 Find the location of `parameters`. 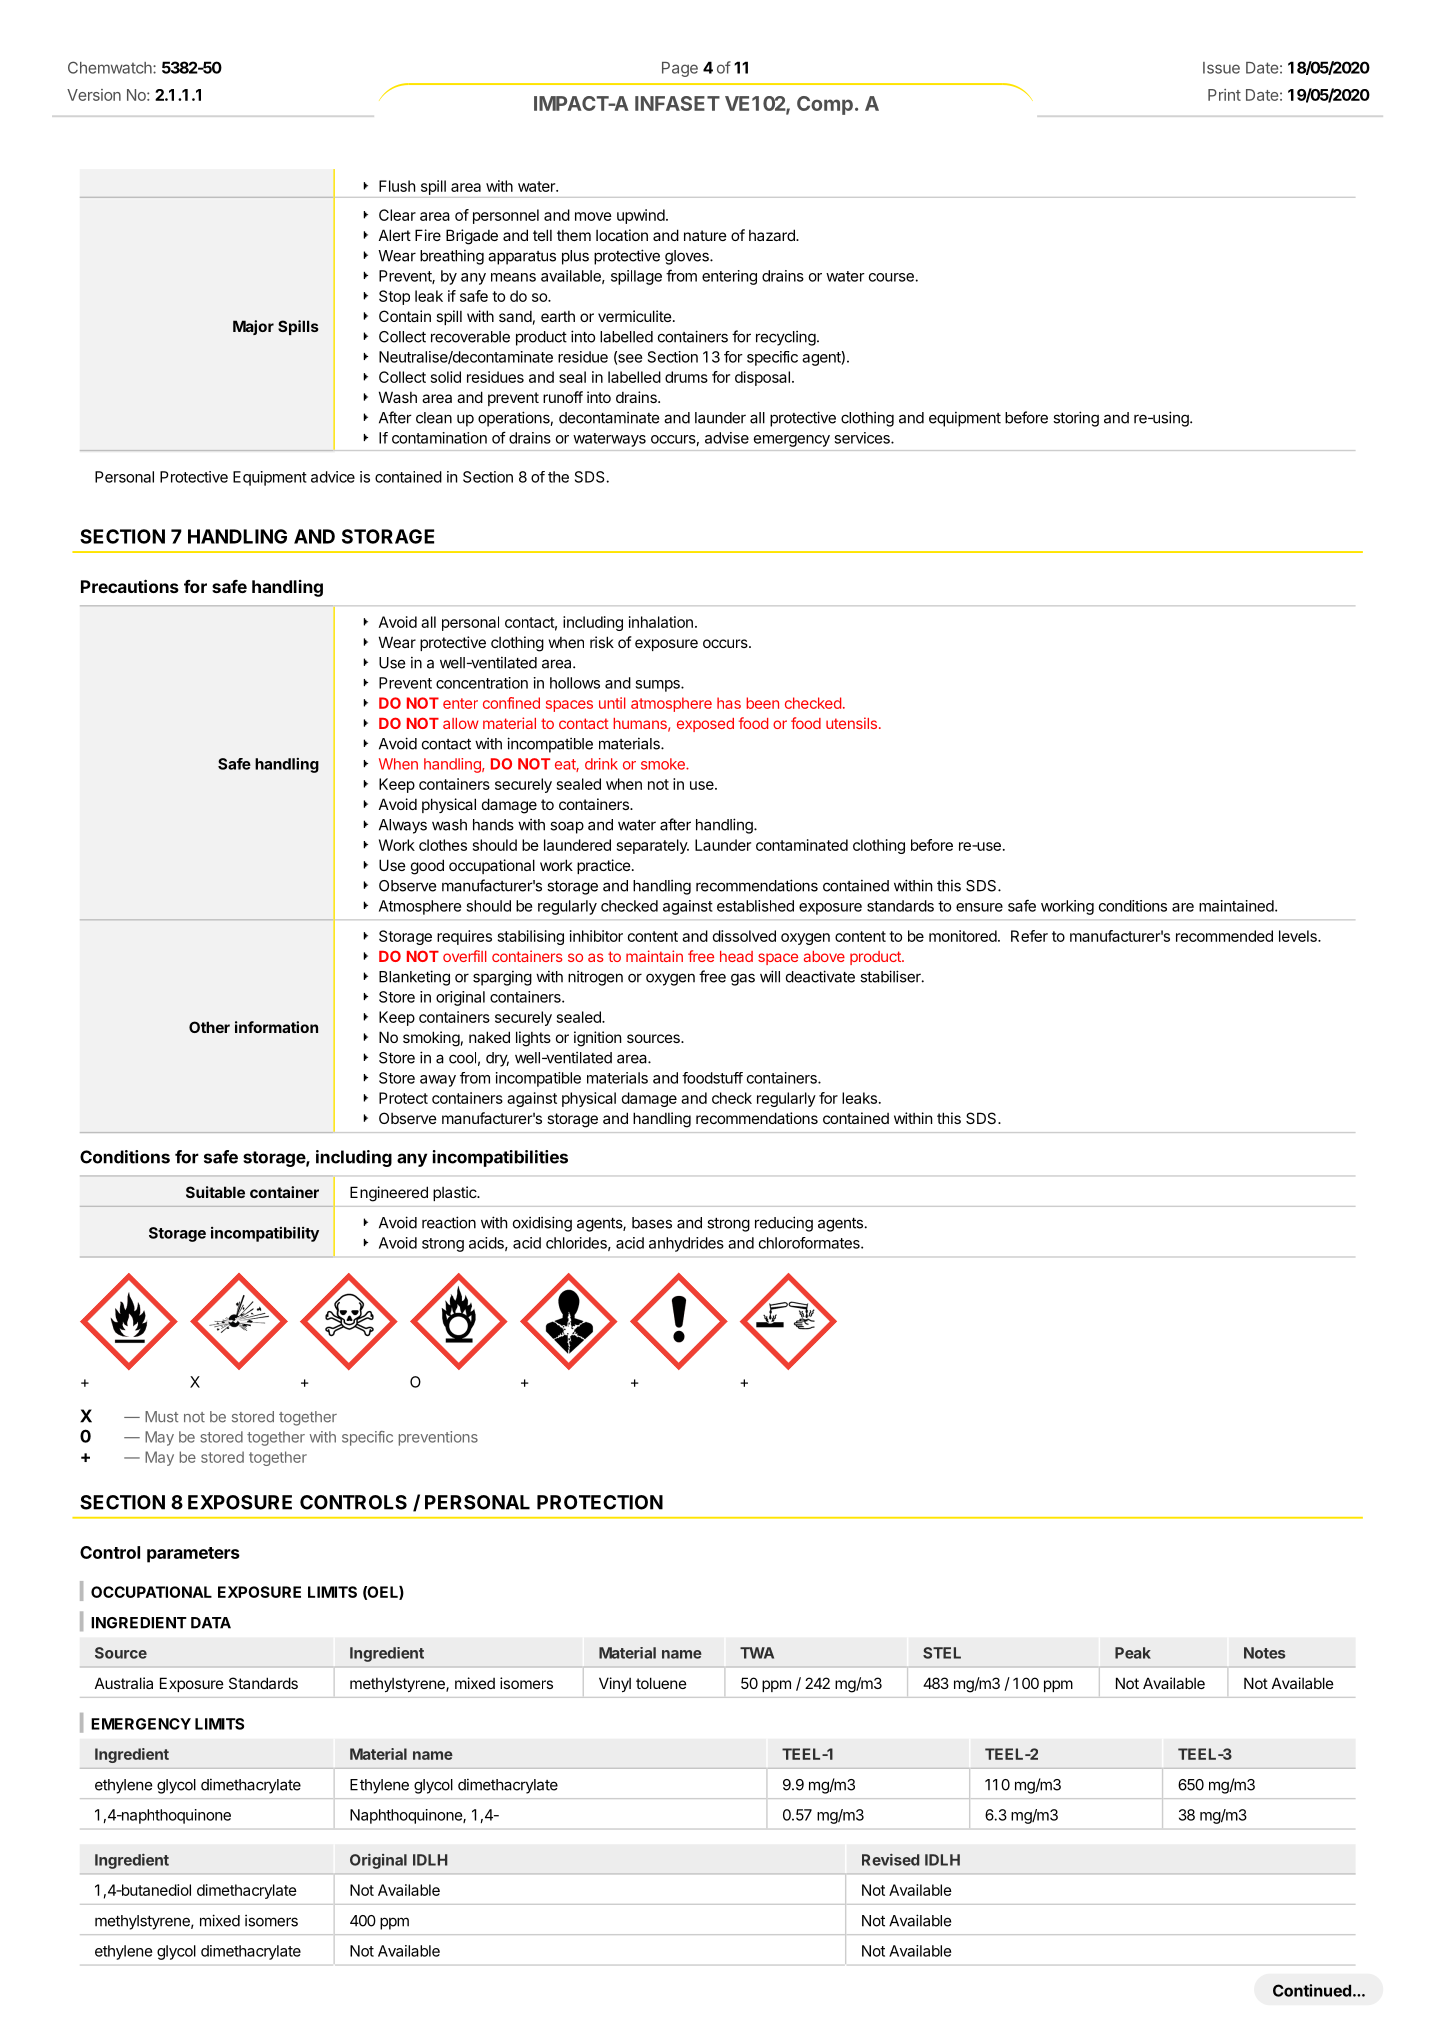

parameters is located at coordinates (193, 1555).
